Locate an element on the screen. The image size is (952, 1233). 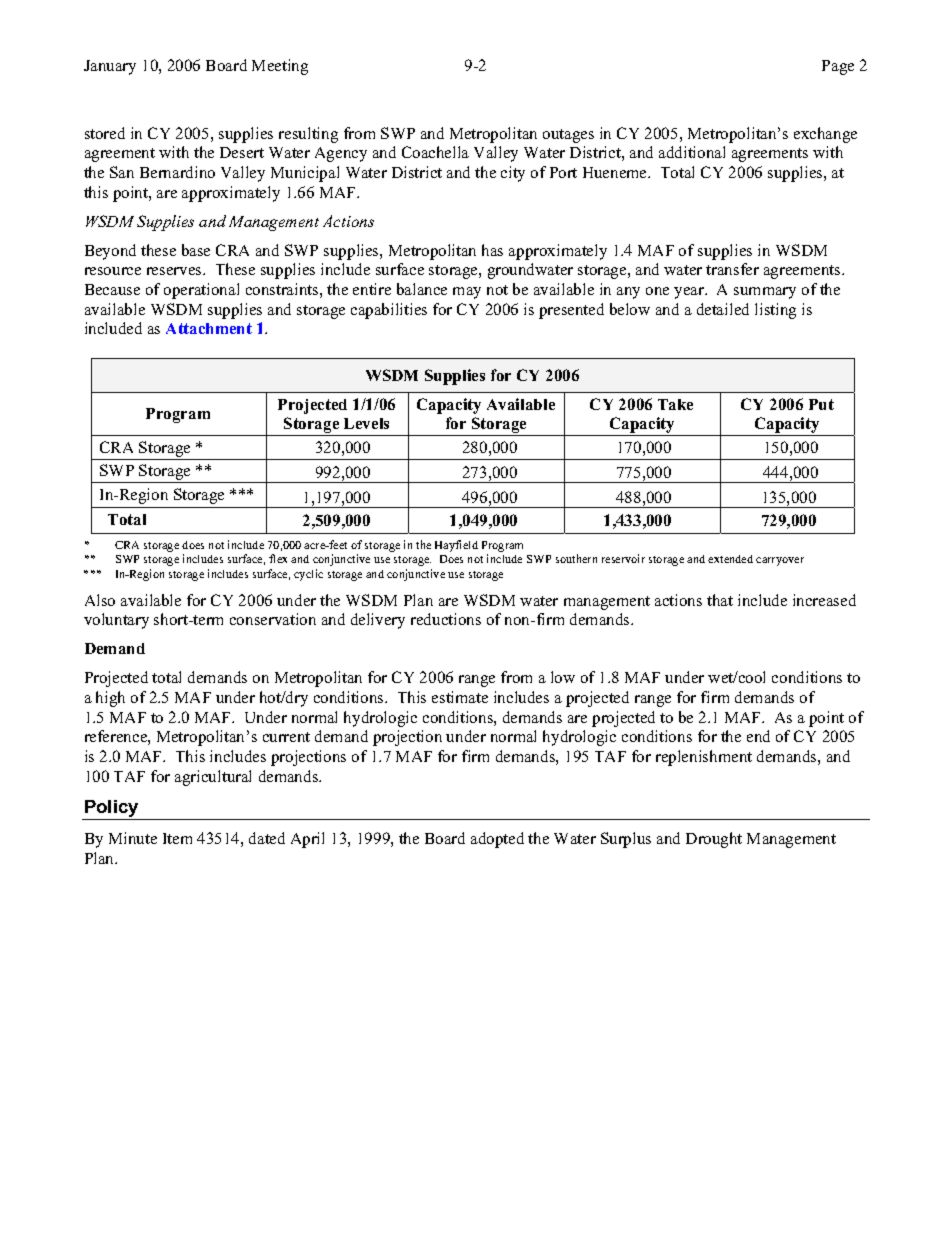
may is located at coordinates (467, 293).
